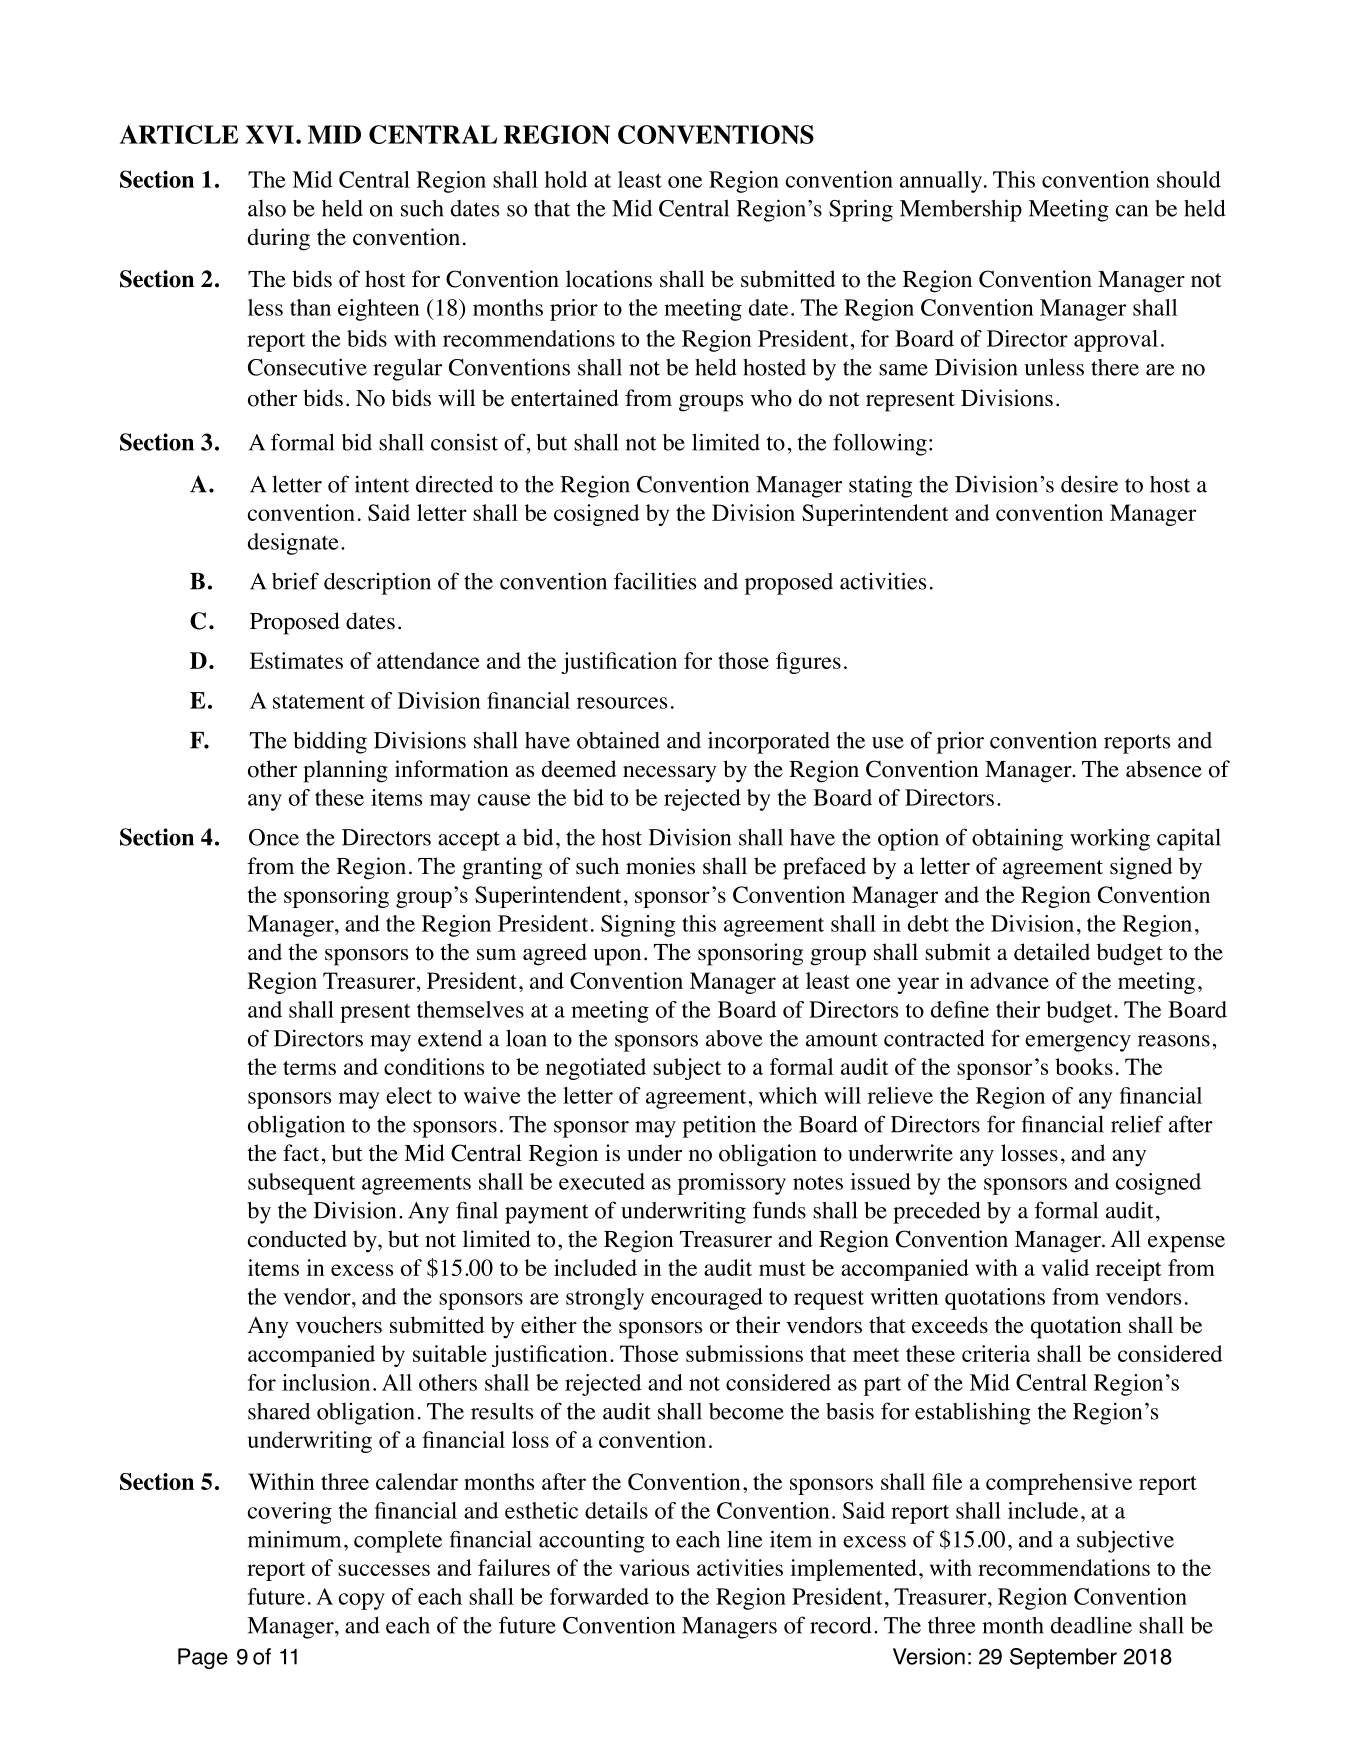  What do you see at coordinates (293, 544) in the page?
I see `designate` at bounding box center [293, 544].
